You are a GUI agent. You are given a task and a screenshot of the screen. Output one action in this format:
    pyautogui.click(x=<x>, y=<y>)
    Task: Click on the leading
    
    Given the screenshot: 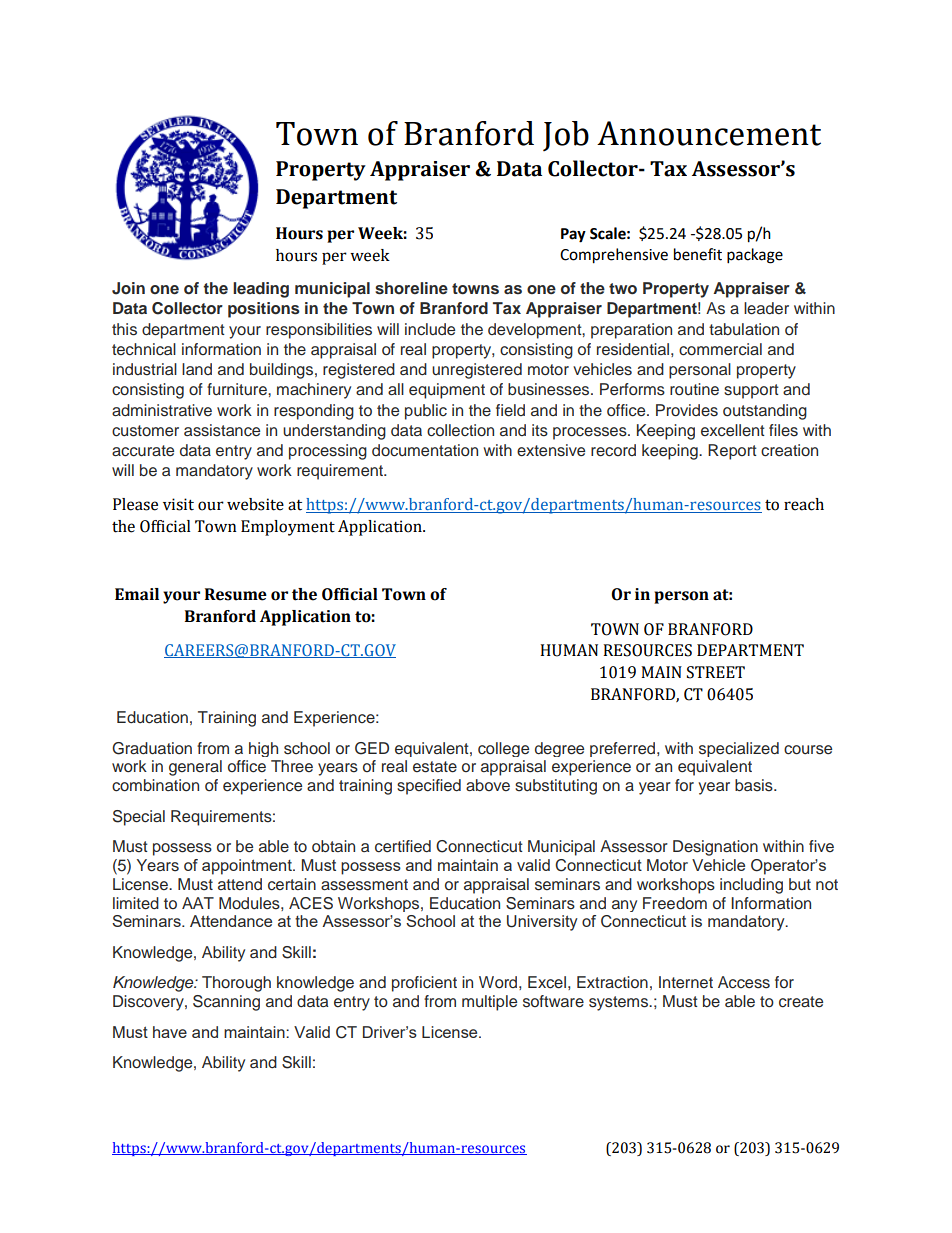 What is the action you would take?
    pyautogui.click(x=261, y=290)
